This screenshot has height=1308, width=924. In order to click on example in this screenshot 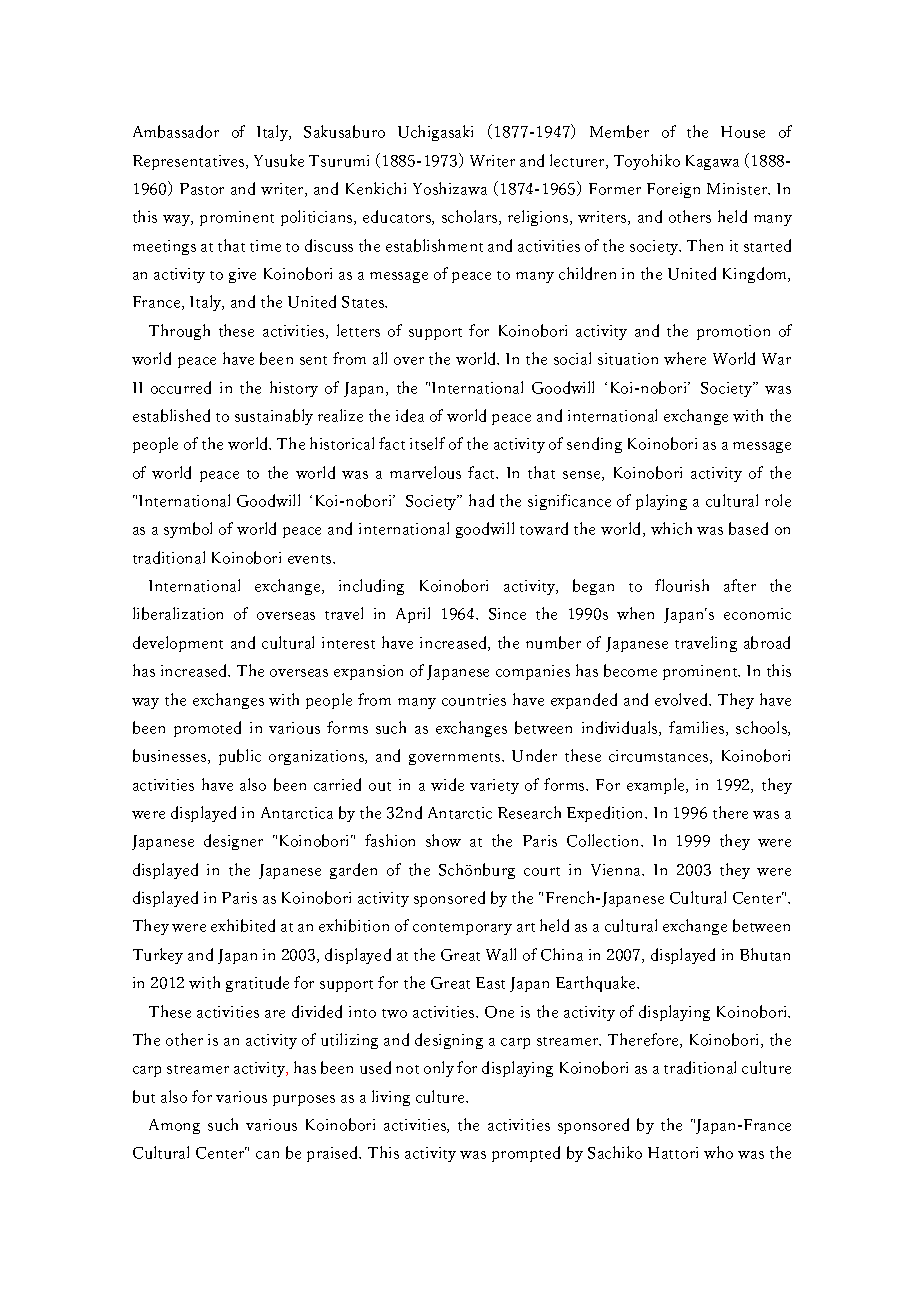, I will do `click(657, 786)`.
